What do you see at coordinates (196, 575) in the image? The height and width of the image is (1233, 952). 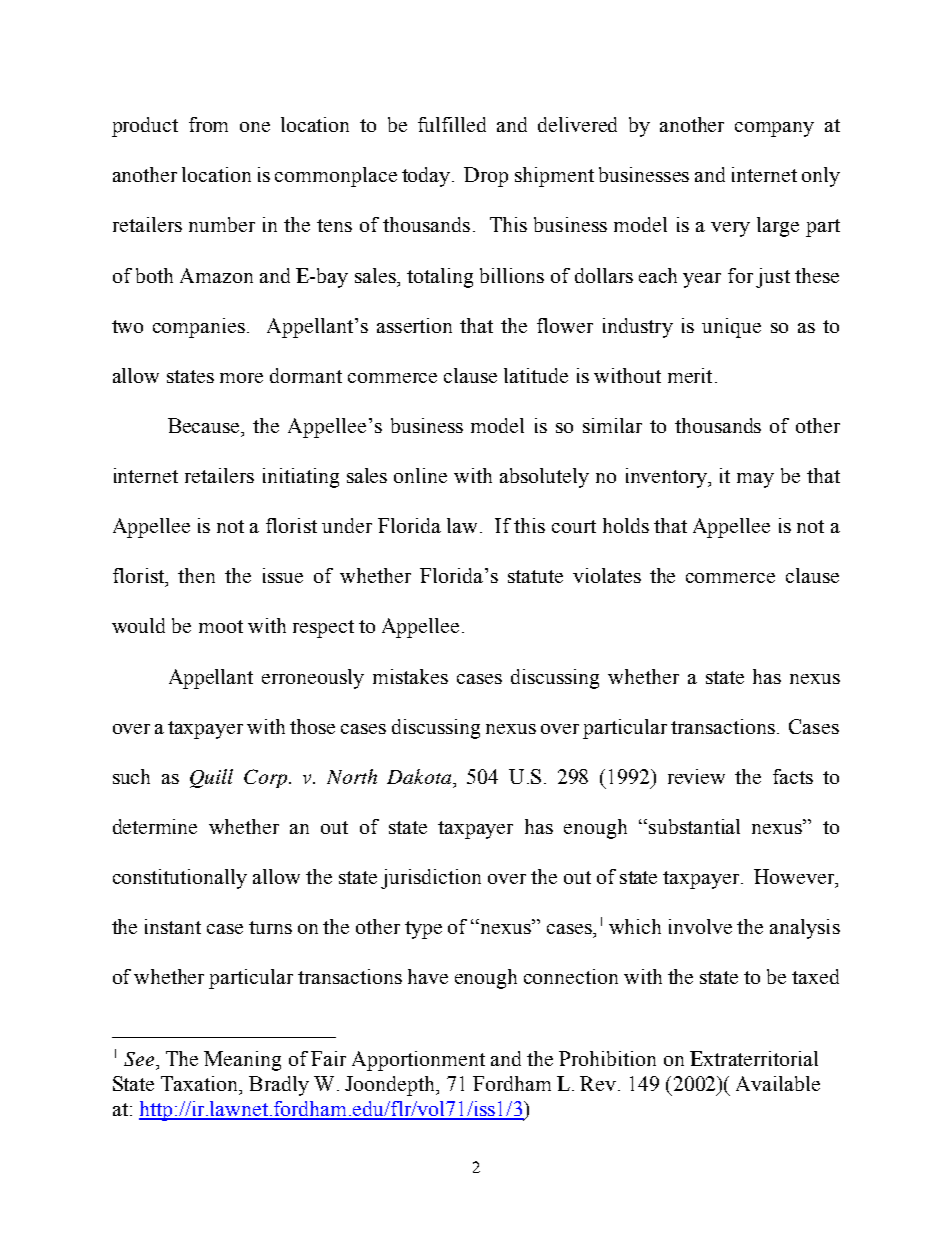 I see `then` at bounding box center [196, 575].
